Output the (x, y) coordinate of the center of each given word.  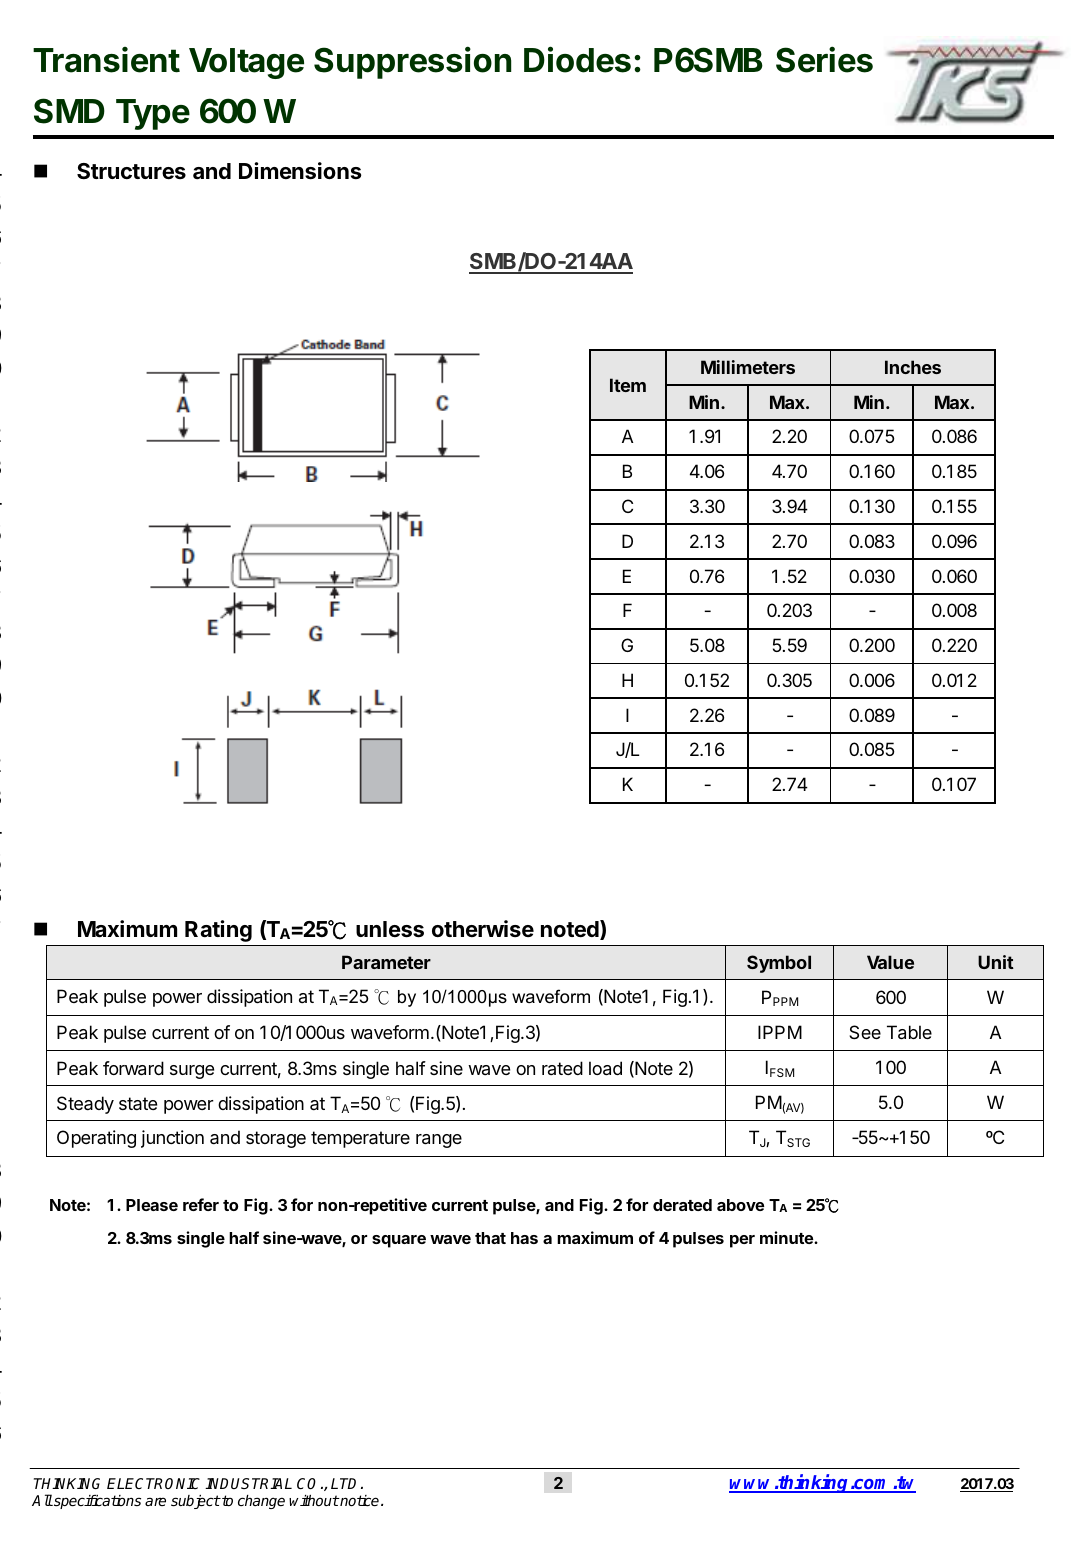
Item (628, 385)
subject (196, 1502)
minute (787, 1237)
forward (133, 1068)
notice (360, 1500)
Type (153, 114)
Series (824, 59)
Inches (913, 367)
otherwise (483, 928)
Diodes (577, 59)
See (865, 1032)
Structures (131, 171)
